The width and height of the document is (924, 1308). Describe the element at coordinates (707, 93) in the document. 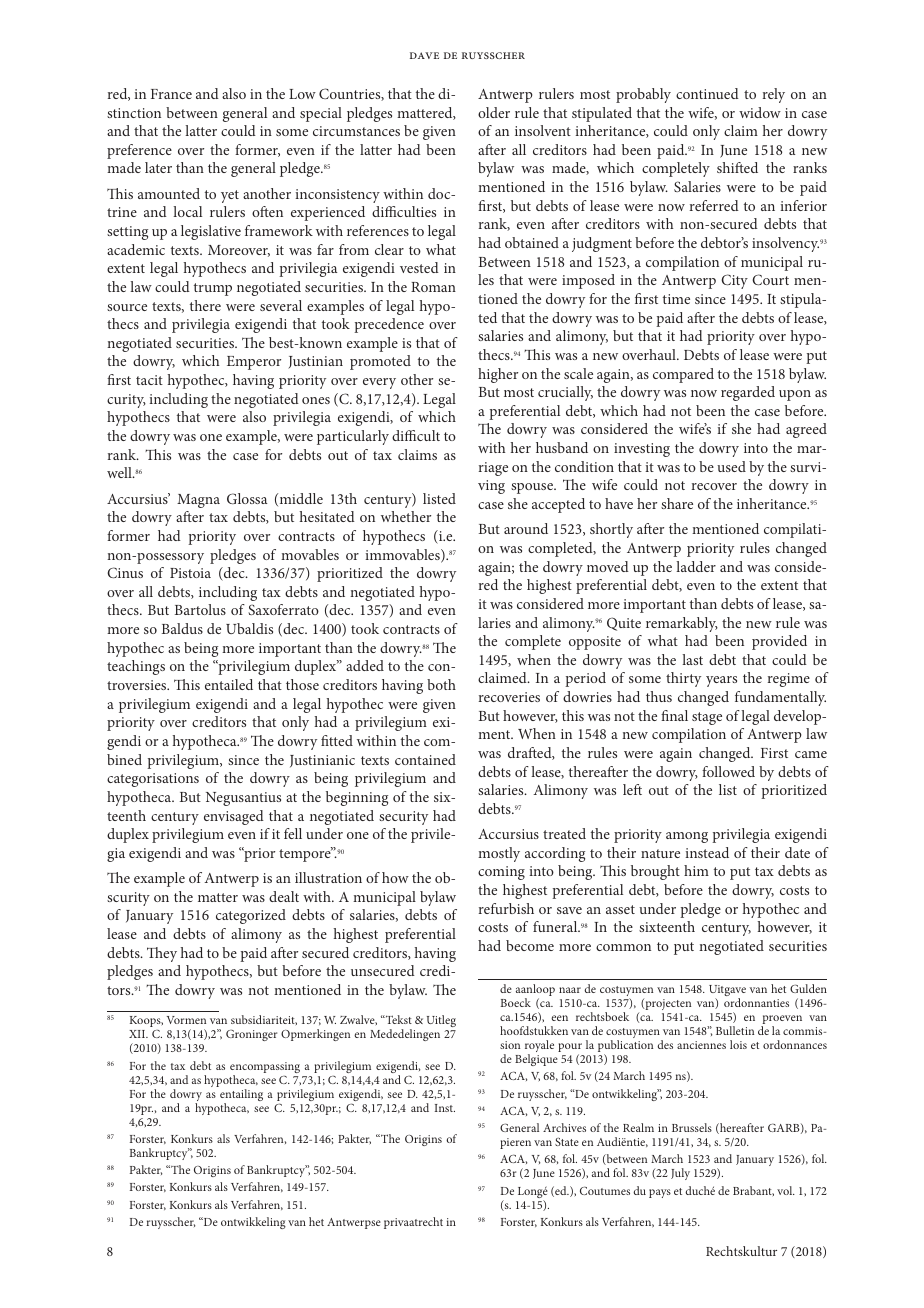

I see `continued` at that location.
